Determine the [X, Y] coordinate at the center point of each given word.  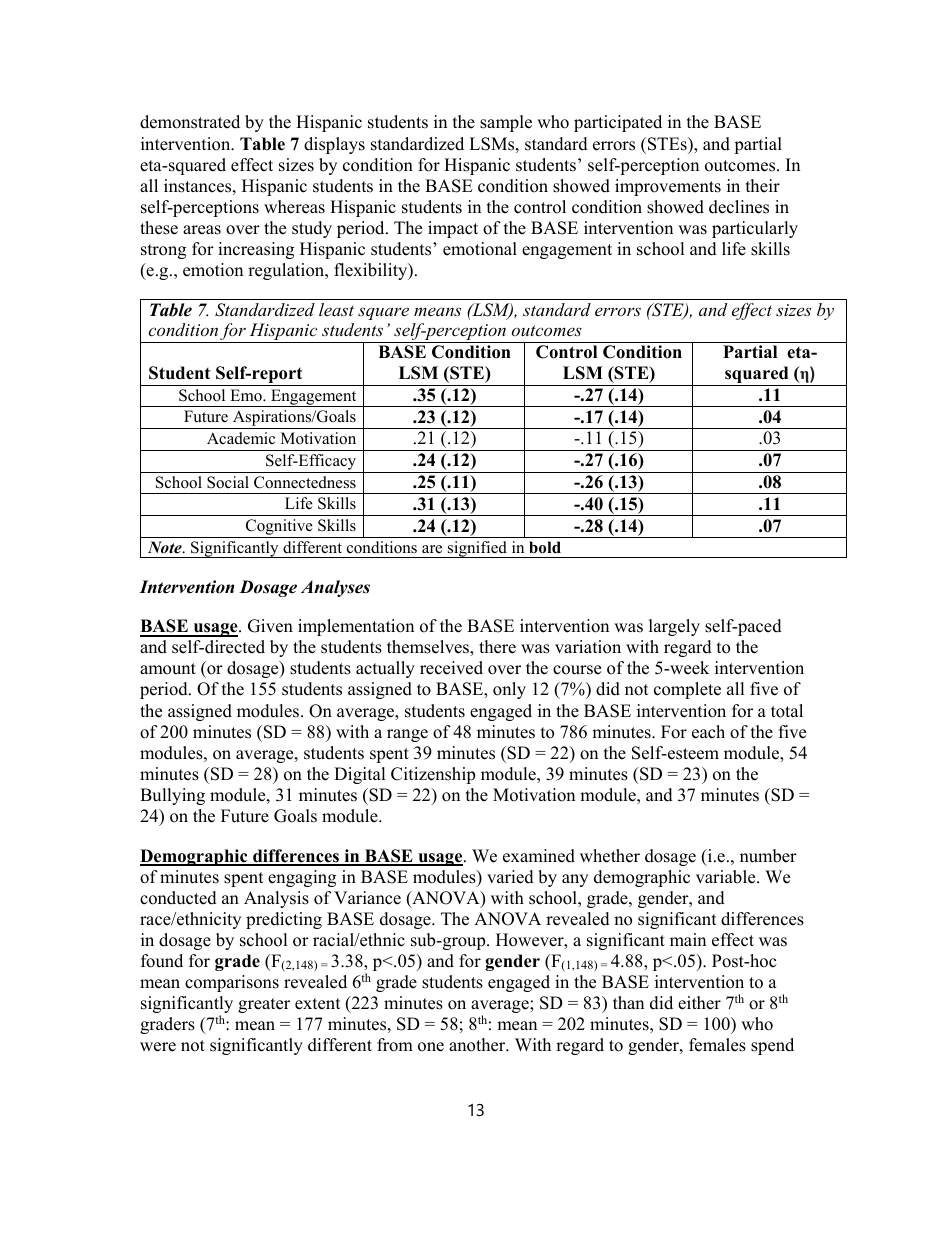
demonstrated [190, 122]
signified [477, 549]
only [509, 690]
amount [168, 669]
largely [674, 627]
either [699, 1003]
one [431, 1047]
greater [264, 1005]
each [708, 732]
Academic [241, 438]
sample [506, 123]
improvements [668, 187]
